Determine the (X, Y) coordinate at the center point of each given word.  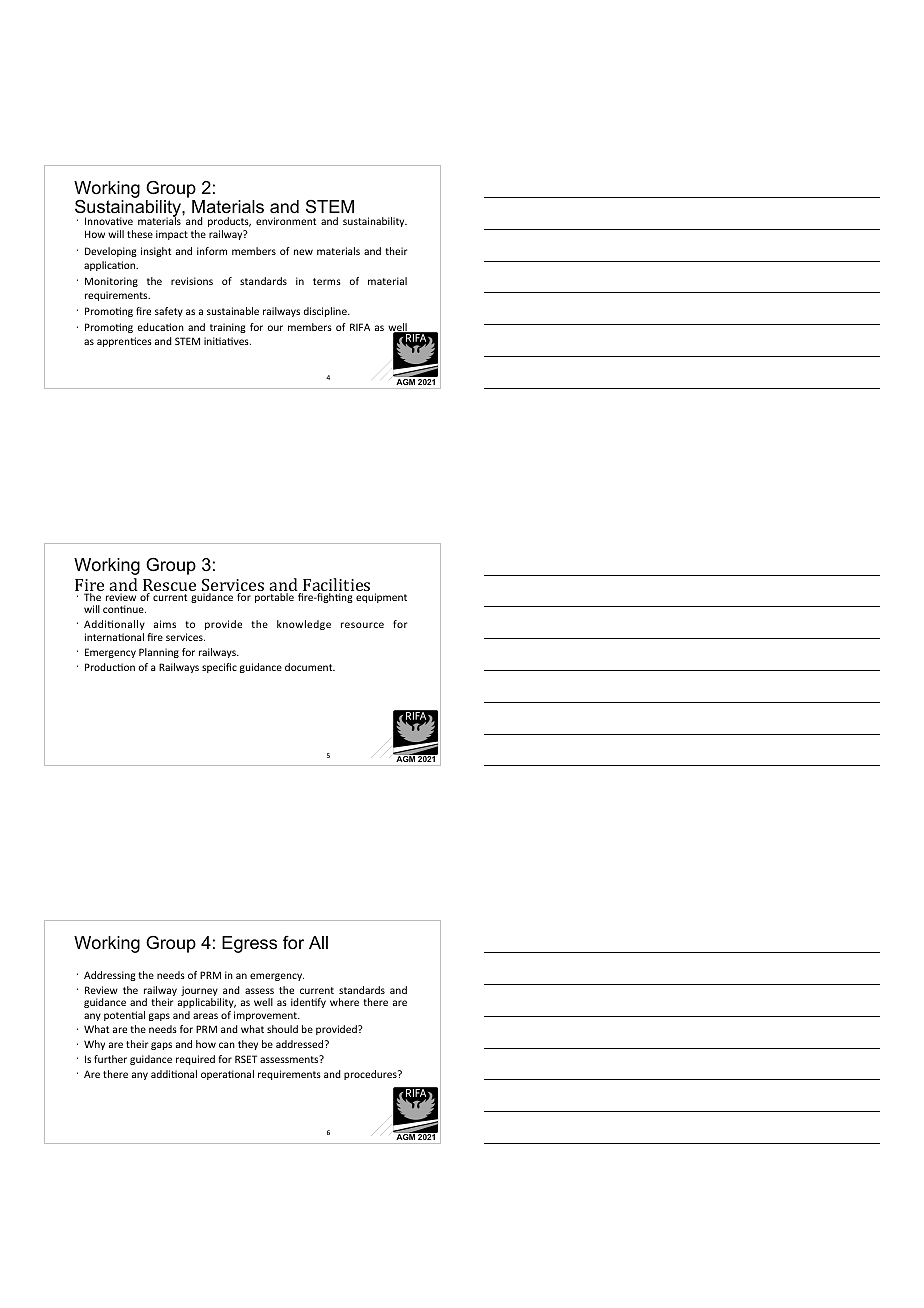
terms (327, 281)
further (110, 1059)
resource (362, 625)
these (140, 234)
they (248, 1045)
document (310, 667)
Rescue (169, 586)
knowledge (304, 625)
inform (212, 251)
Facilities (335, 586)
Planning (159, 653)
